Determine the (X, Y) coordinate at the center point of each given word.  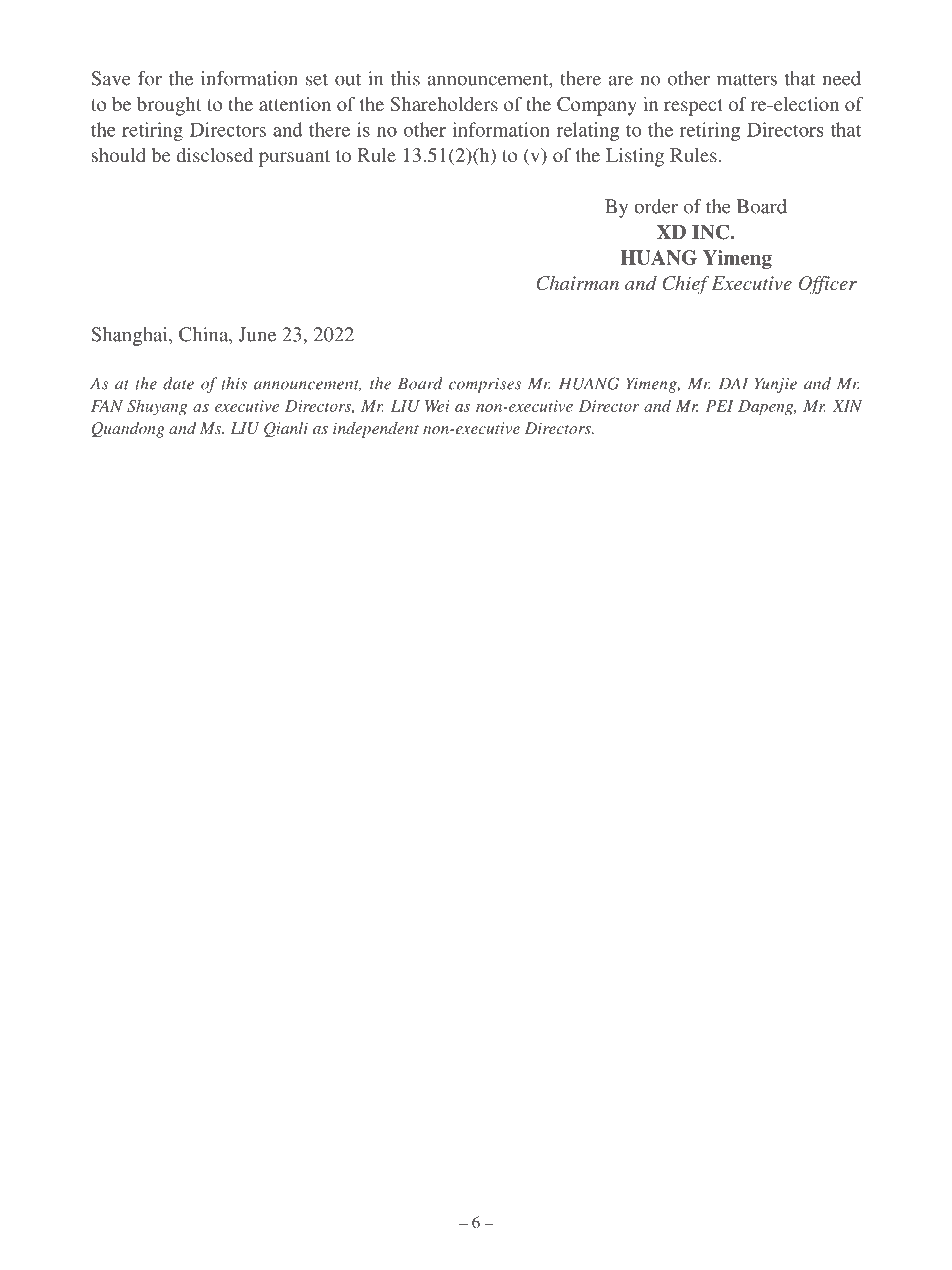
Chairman (577, 283)
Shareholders (444, 104)
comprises (485, 385)
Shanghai (130, 336)
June (257, 334)
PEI (720, 406)
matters (747, 79)
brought (169, 106)
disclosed (215, 155)
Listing (635, 157)
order (656, 206)
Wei (437, 406)
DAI (733, 383)
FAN (107, 406)
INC (712, 232)
